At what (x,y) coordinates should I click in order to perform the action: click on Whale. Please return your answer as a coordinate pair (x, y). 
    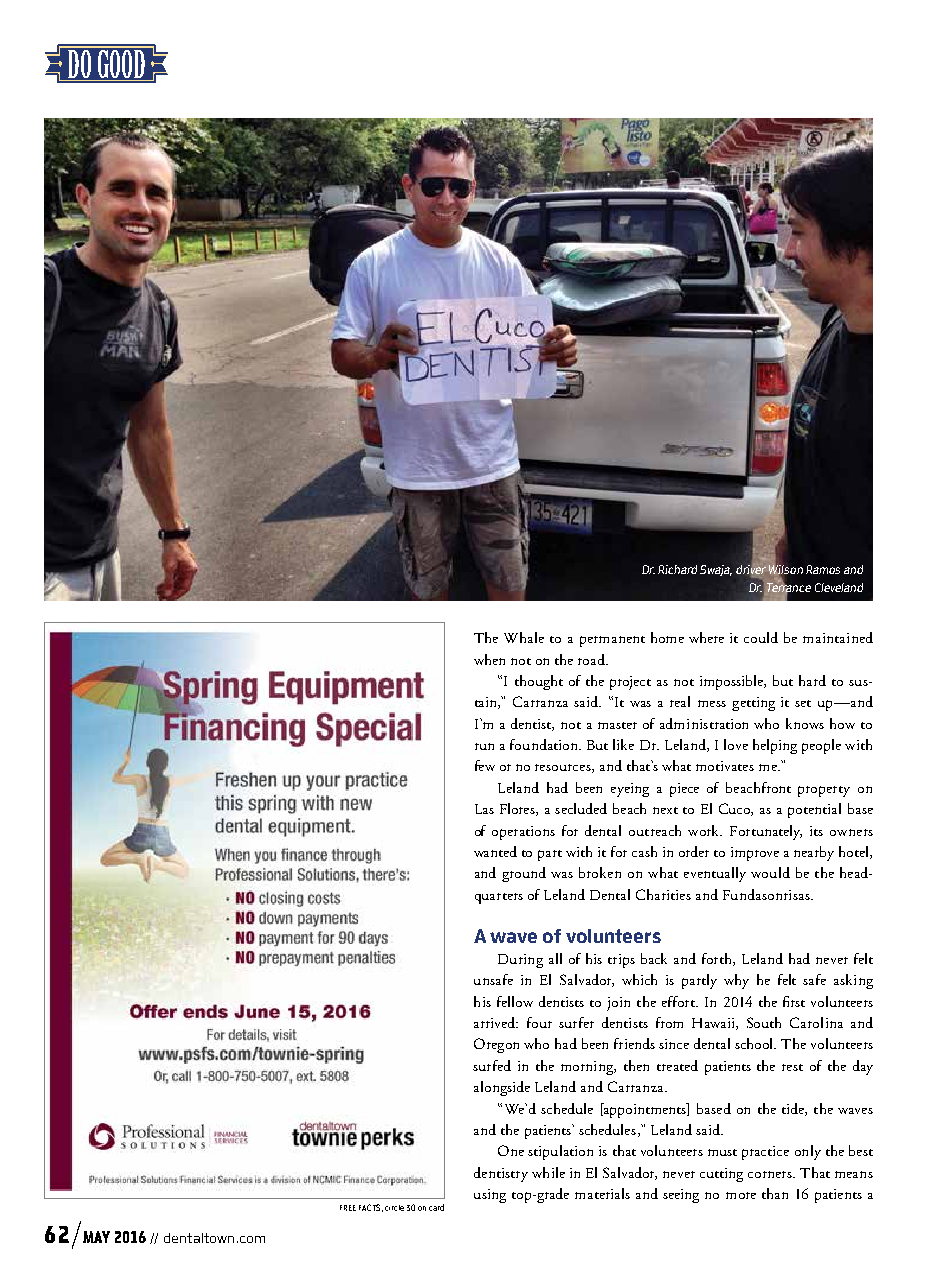
    Looking at the image, I should click on (524, 637).
